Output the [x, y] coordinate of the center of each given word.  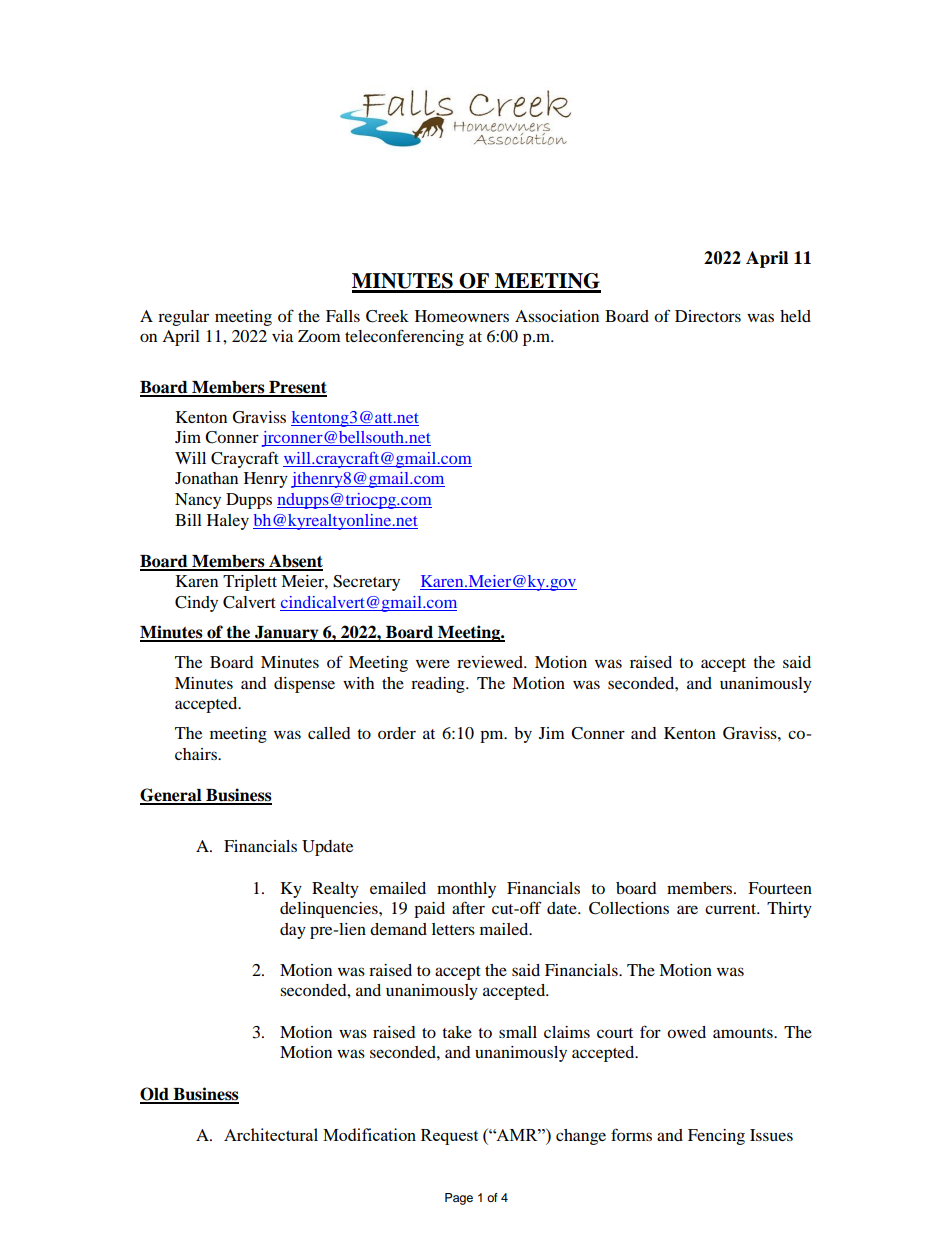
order [397, 733]
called [329, 733]
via [282, 336]
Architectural [271, 1134]
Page [459, 1199]
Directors [708, 316]
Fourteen [780, 888]
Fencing [716, 1137]
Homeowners [462, 316]
